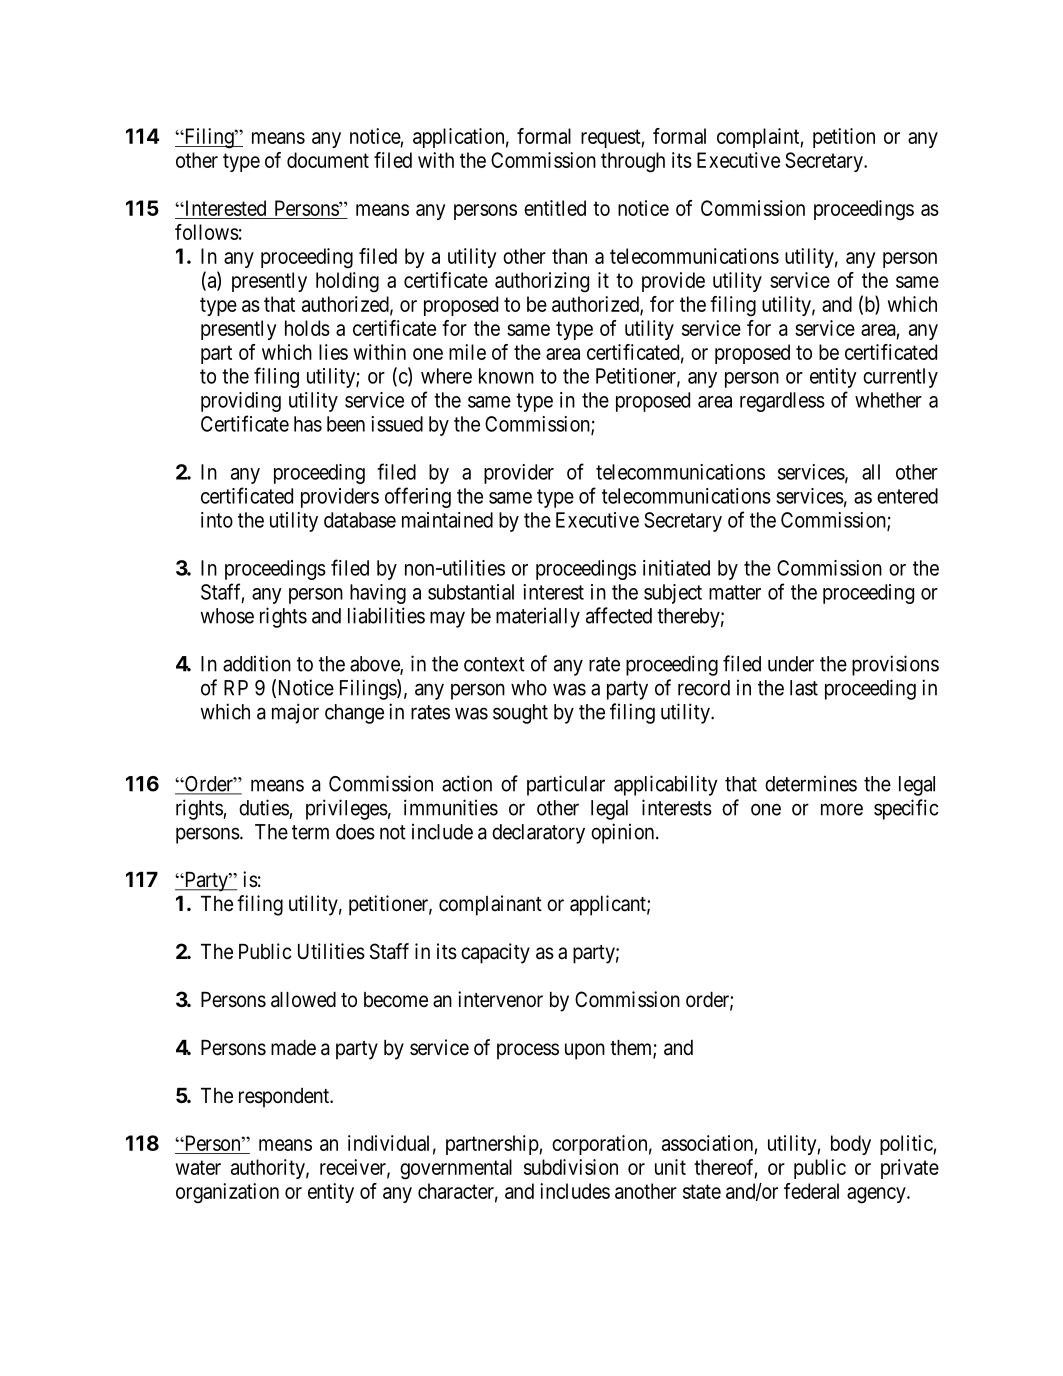 The width and height of the document is (1063, 1376). I want to click on body, so click(851, 1145).
